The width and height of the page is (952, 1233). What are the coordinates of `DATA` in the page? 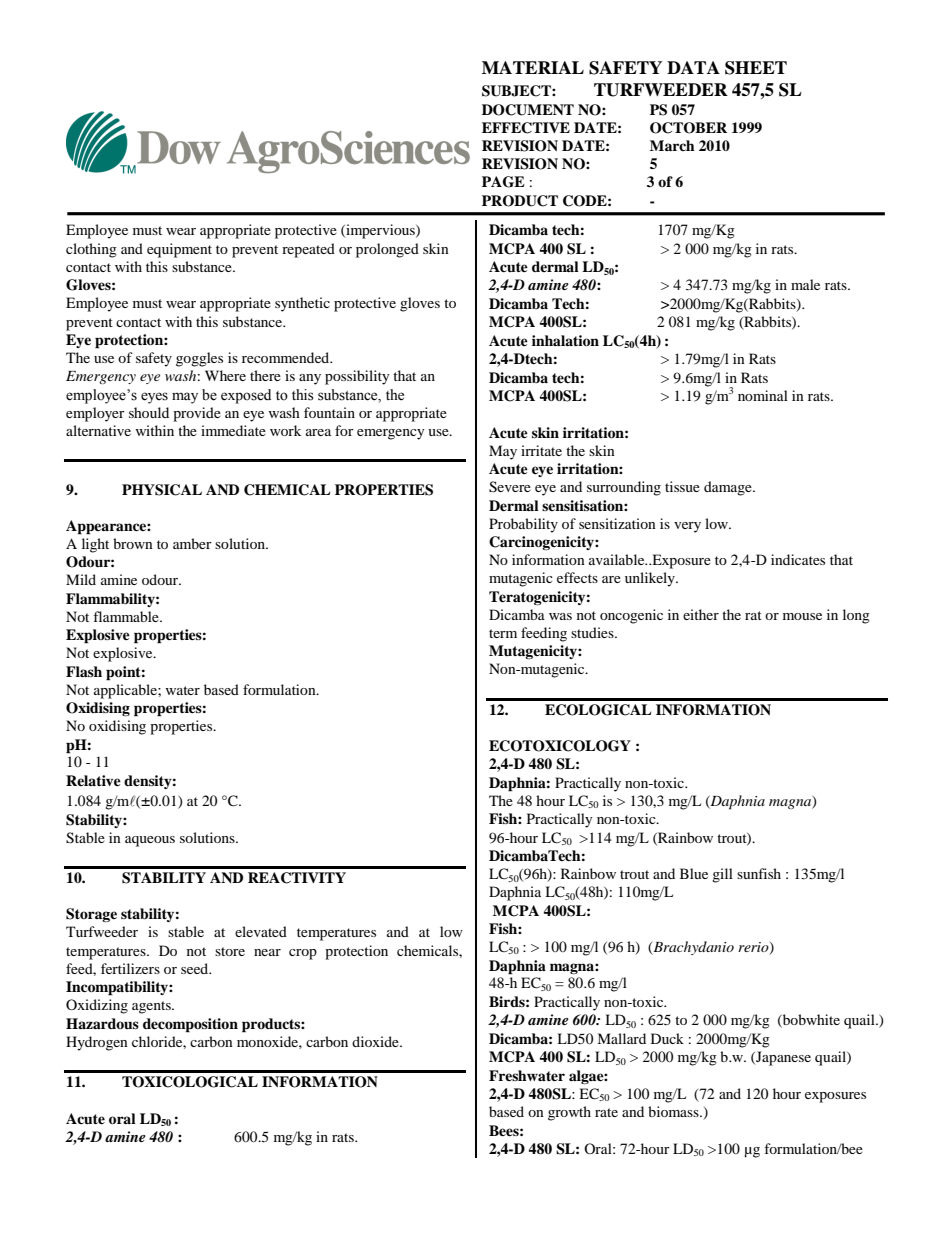 It's located at (693, 67).
